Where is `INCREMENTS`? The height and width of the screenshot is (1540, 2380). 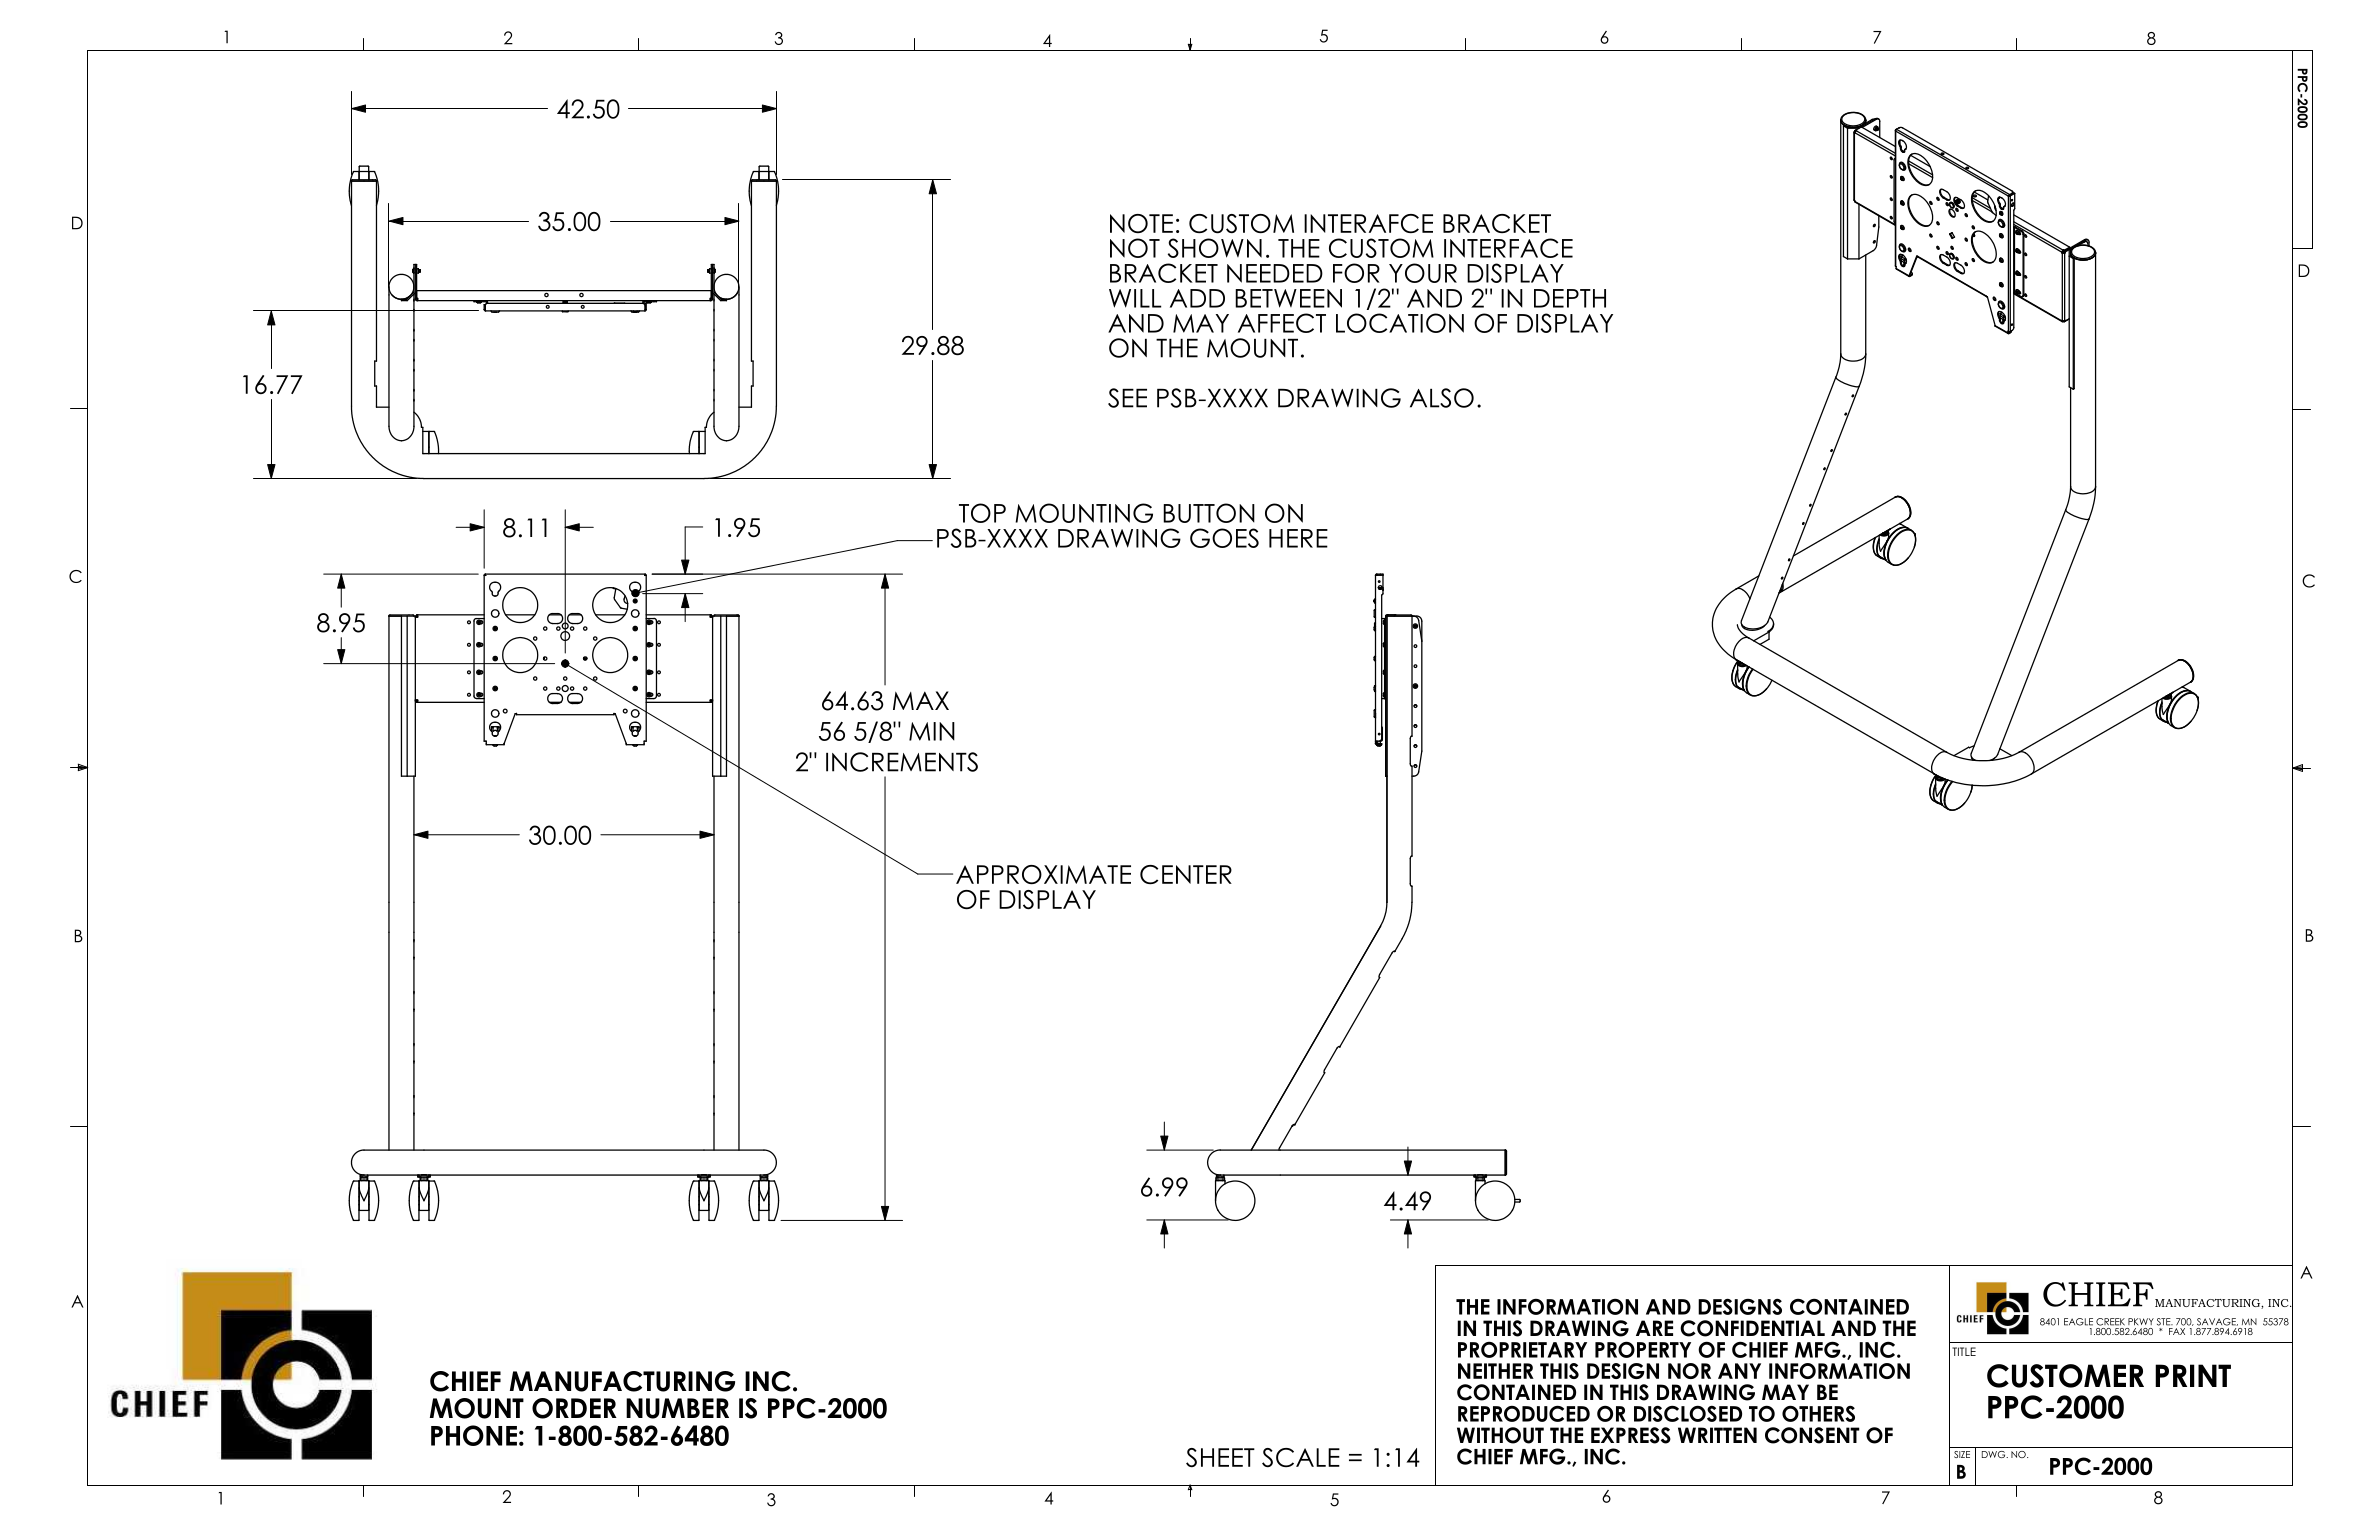 INCREMENTS is located at coordinates (902, 762).
